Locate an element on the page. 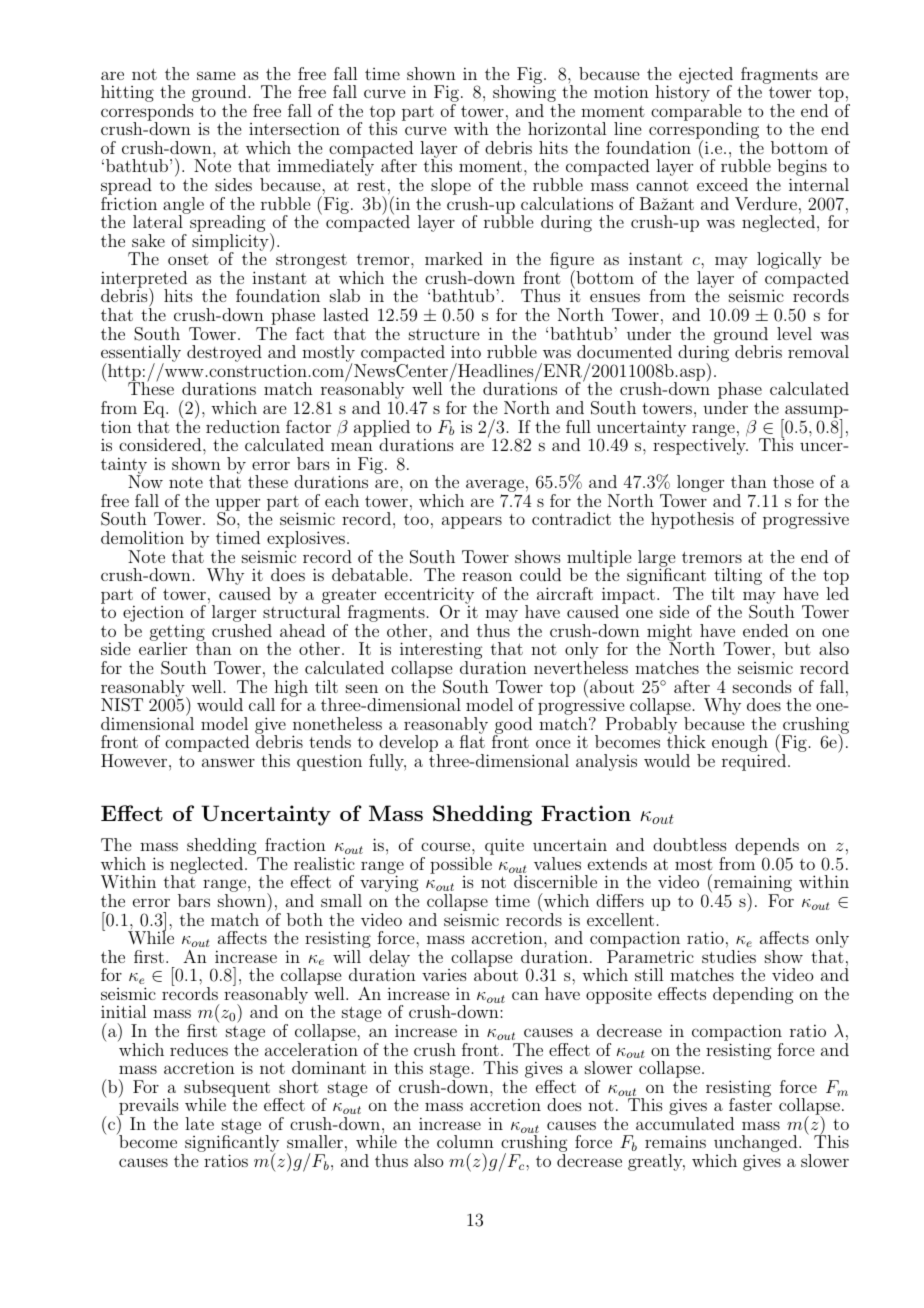  comparable is located at coordinates (696, 113).
